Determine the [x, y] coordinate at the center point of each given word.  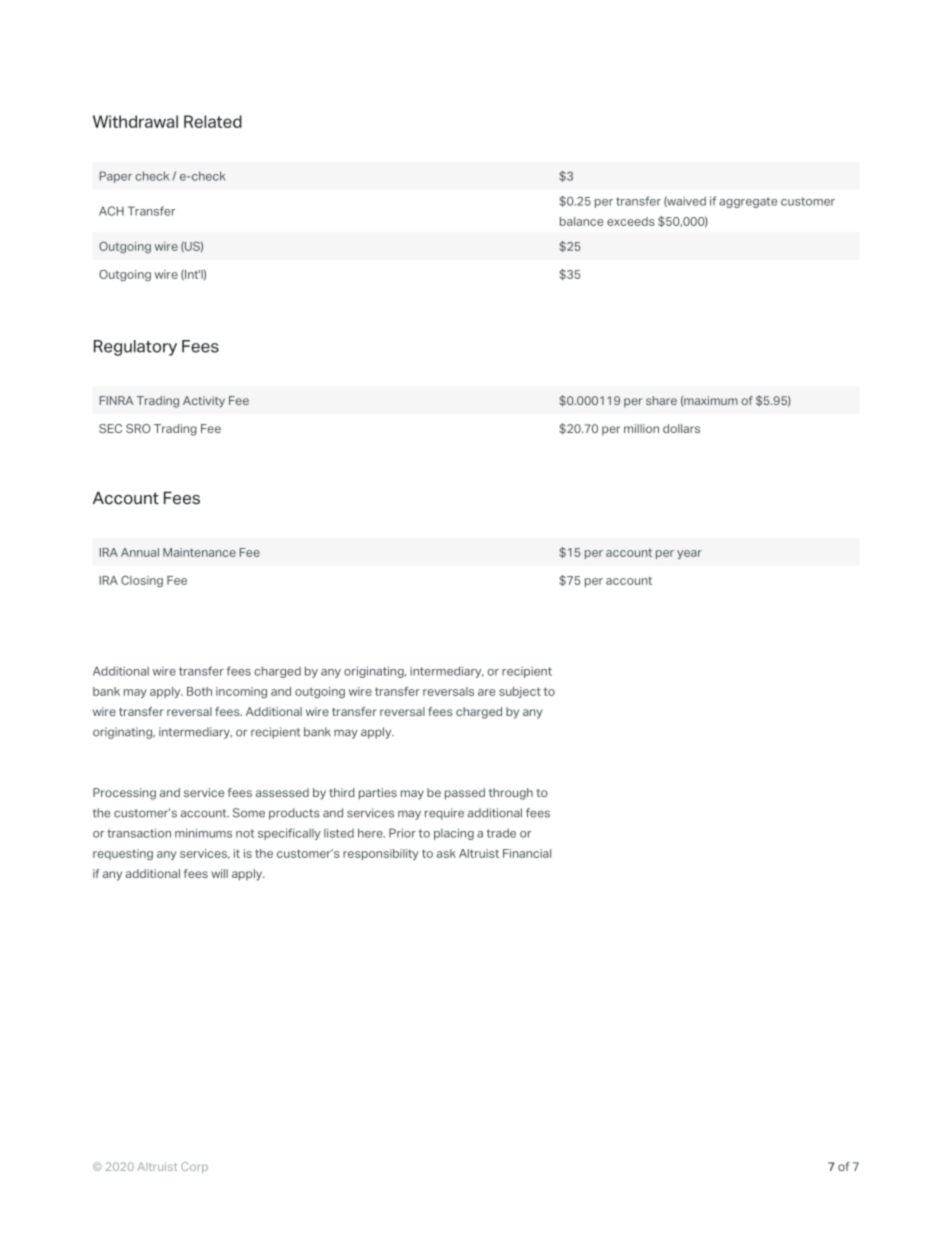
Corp [194, 1167]
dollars [681, 428]
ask [446, 853]
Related [213, 121]
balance [581, 221]
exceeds [631, 221]
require [444, 814]
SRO [138, 428]
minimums [203, 833]
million [641, 428]
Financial [527, 853]
